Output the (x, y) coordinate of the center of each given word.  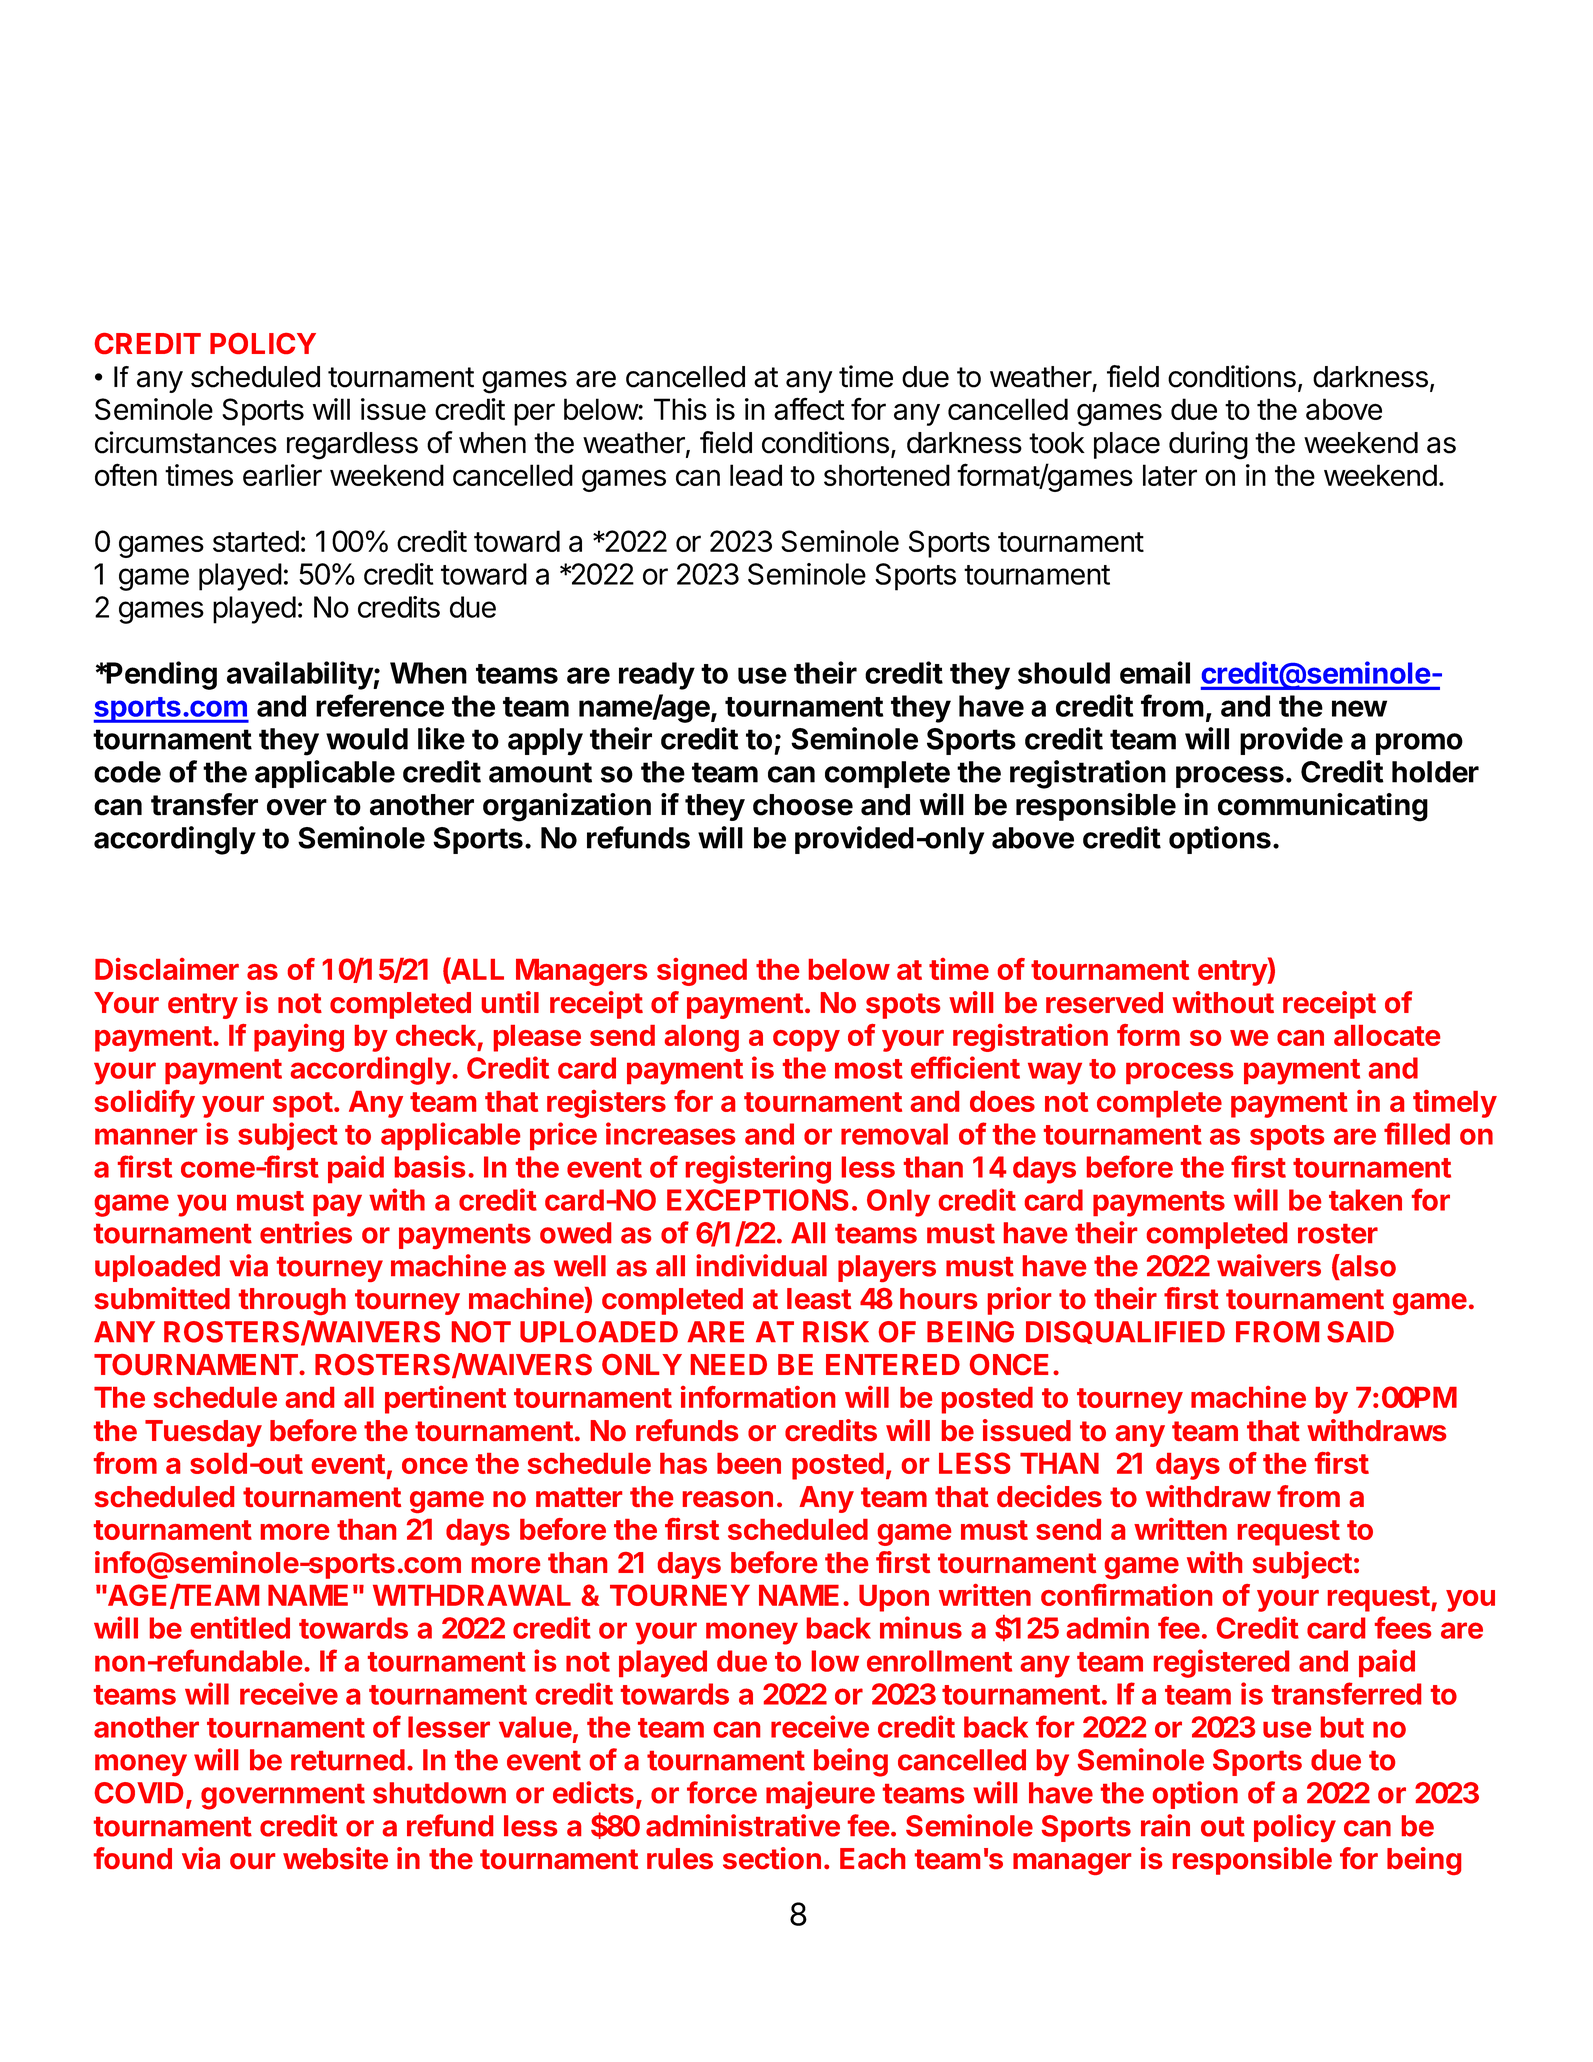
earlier (282, 475)
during (1208, 445)
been (749, 1463)
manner (146, 1136)
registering (758, 1169)
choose (803, 805)
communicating (1323, 807)
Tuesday (203, 1433)
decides (1049, 1496)
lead (756, 475)
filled (1417, 1133)
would (367, 739)
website (335, 1858)
